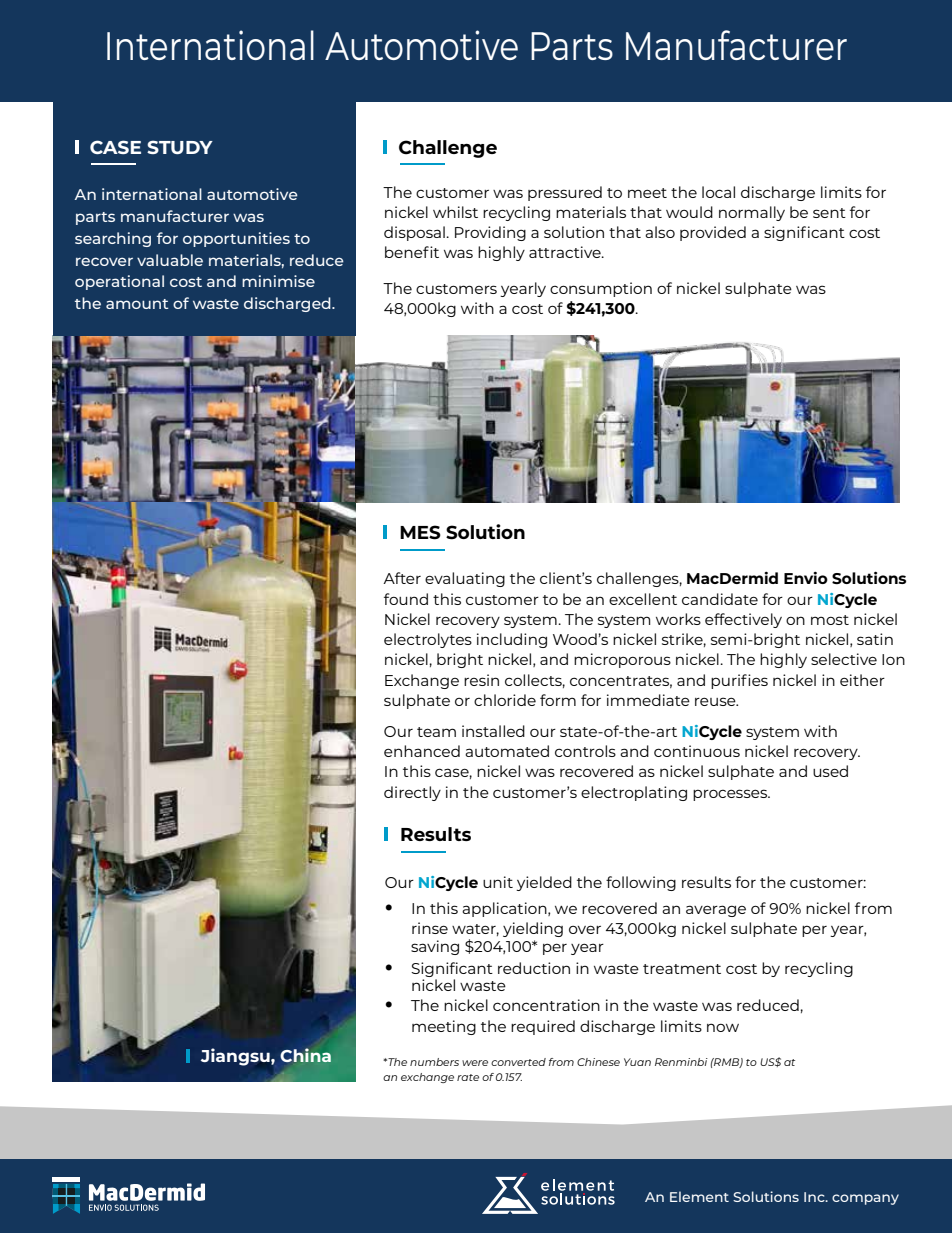 Image resolution: width=952 pixels, height=1233 pixels. What do you see at coordinates (731, 795) in the screenshot?
I see `processes` at bounding box center [731, 795].
